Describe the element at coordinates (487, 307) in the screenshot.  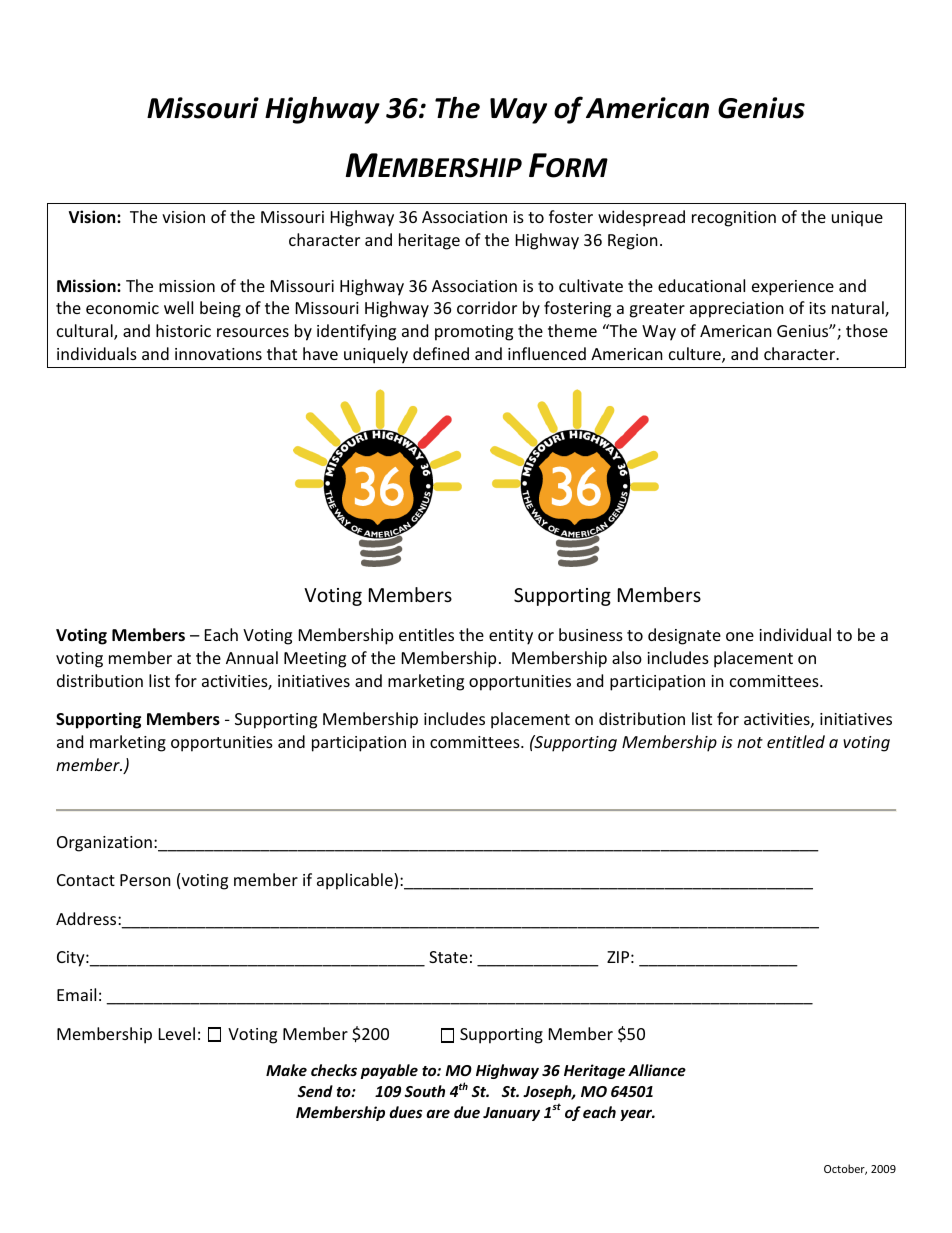
I see `corridor` at that location.
